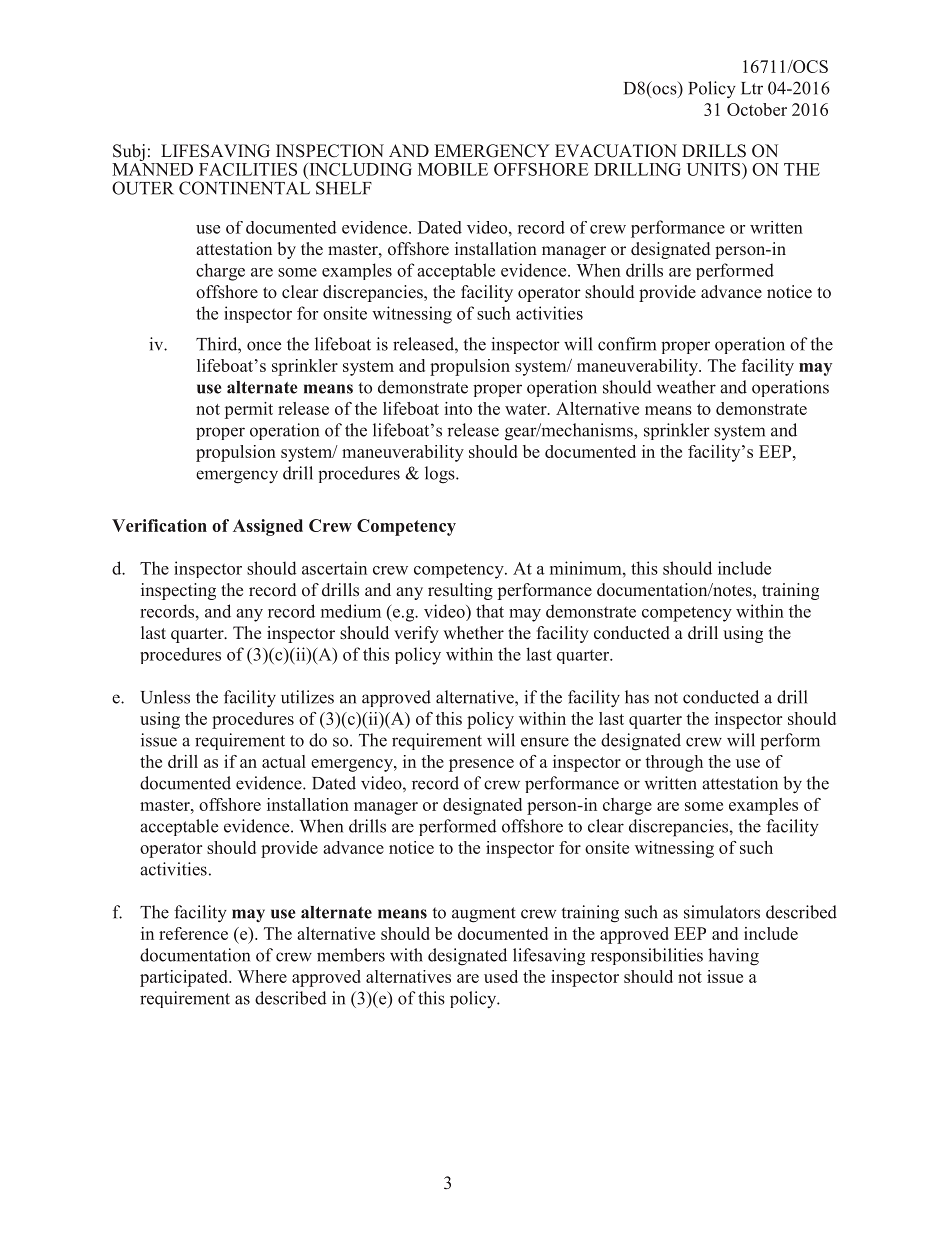 The image size is (952, 1233). Describe the element at coordinates (587, 568) in the document. I see `minimum` at that location.
